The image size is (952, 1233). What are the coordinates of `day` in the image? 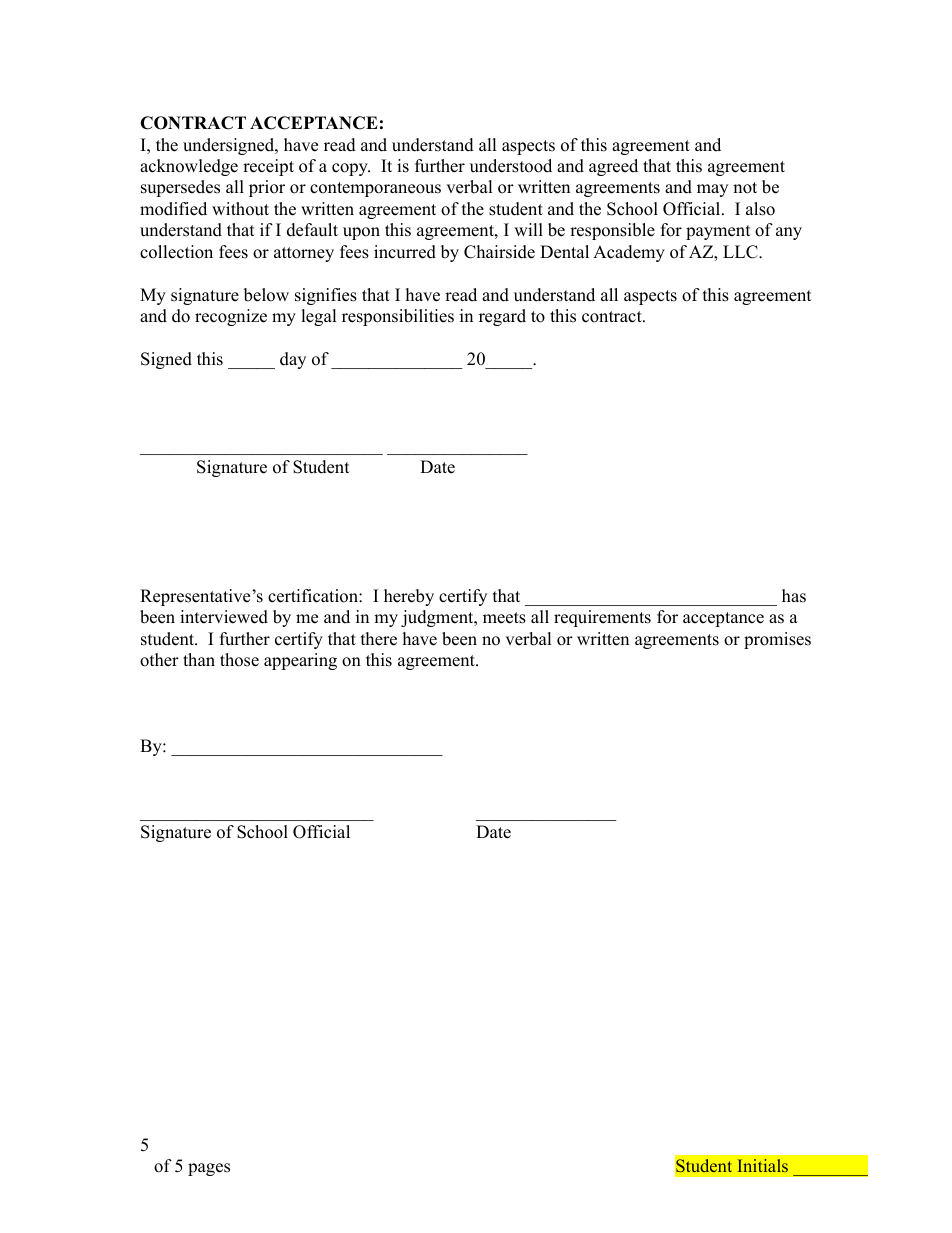 It's located at (293, 360).
